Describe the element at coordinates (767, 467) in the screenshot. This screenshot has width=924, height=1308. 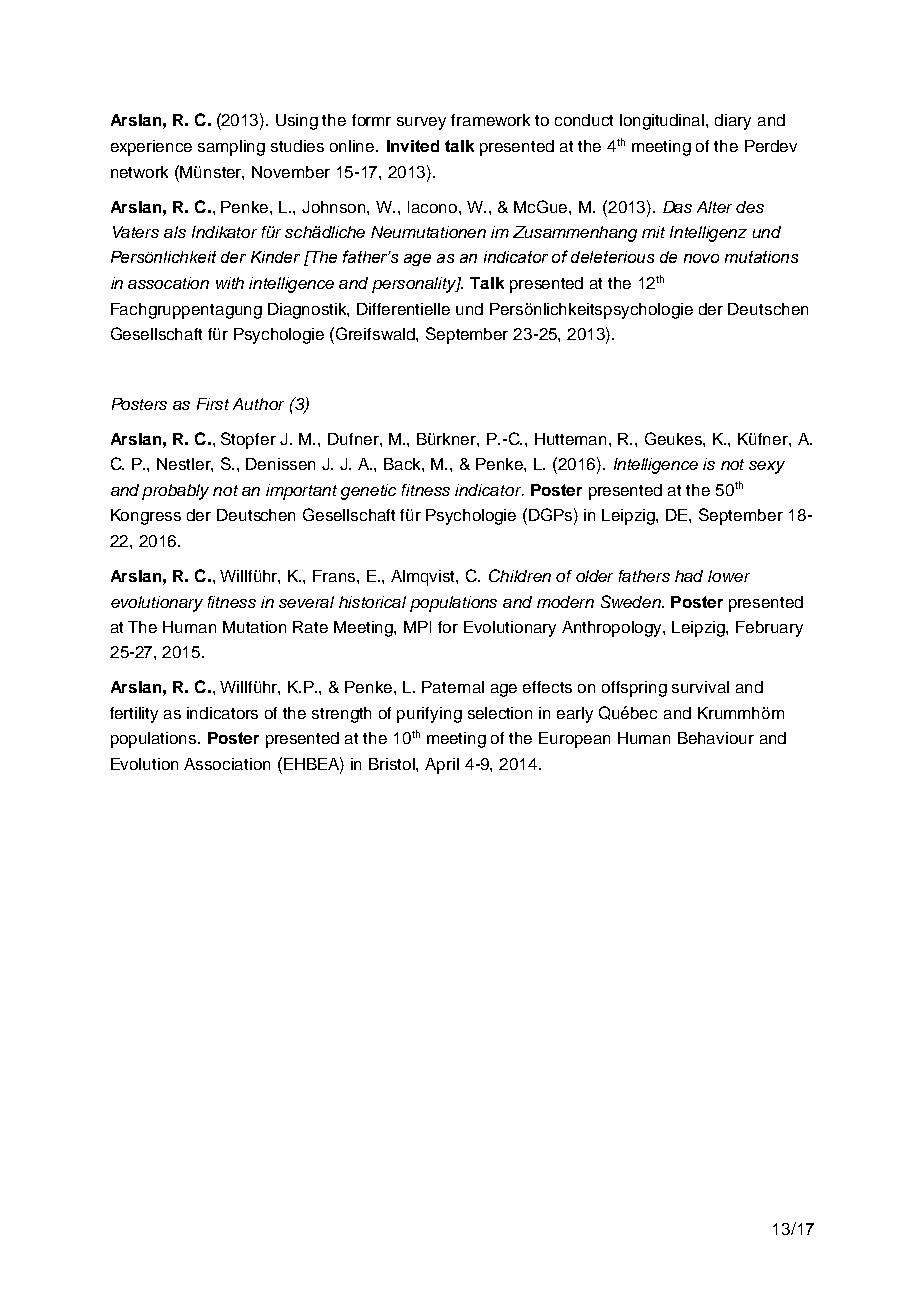
I see `sexy` at that location.
